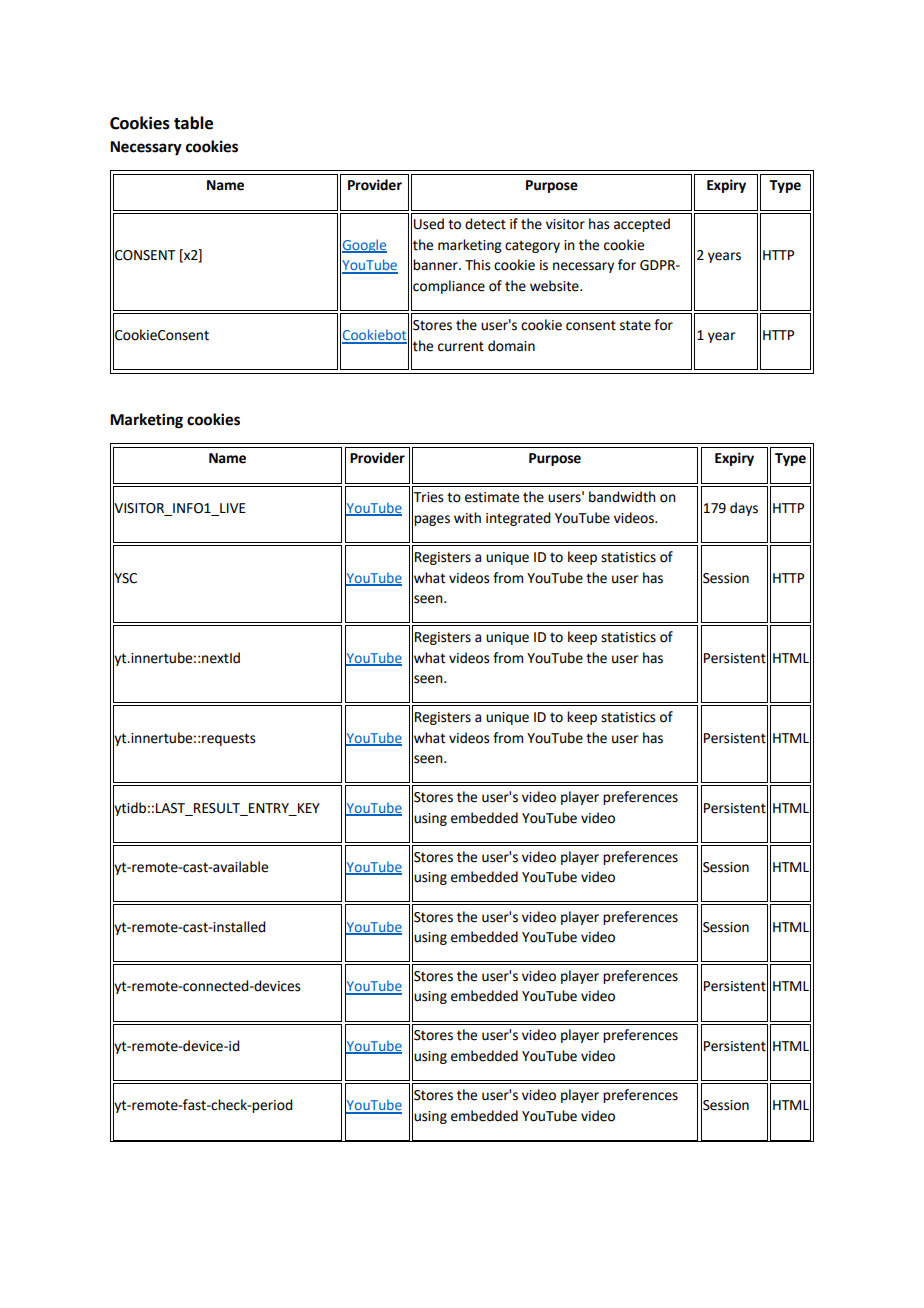  What do you see at coordinates (511, 346) in the image?
I see `domain` at bounding box center [511, 346].
